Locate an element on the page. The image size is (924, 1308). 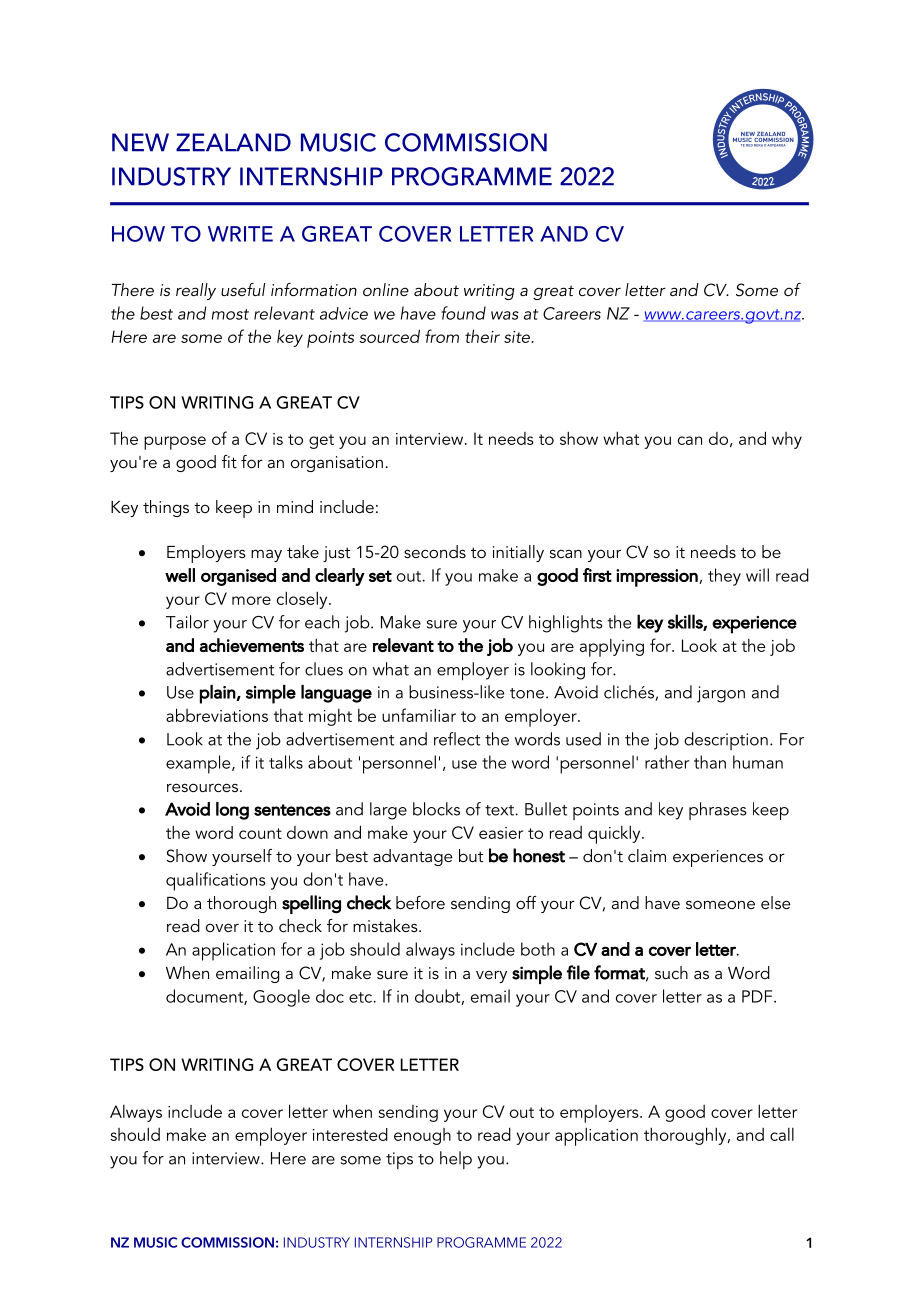
phrases is located at coordinates (717, 811).
